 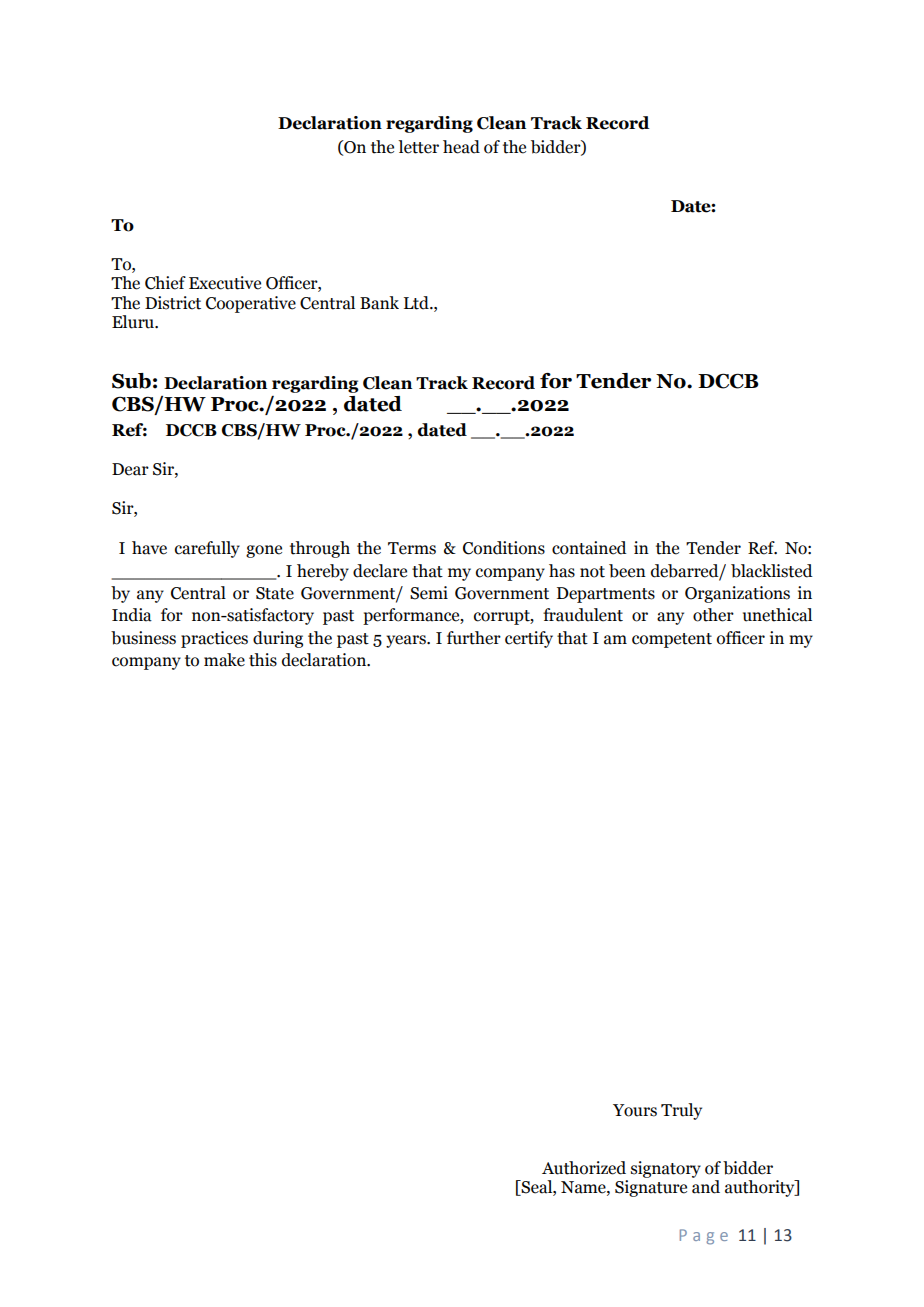 I want to click on competent, so click(x=672, y=640).
